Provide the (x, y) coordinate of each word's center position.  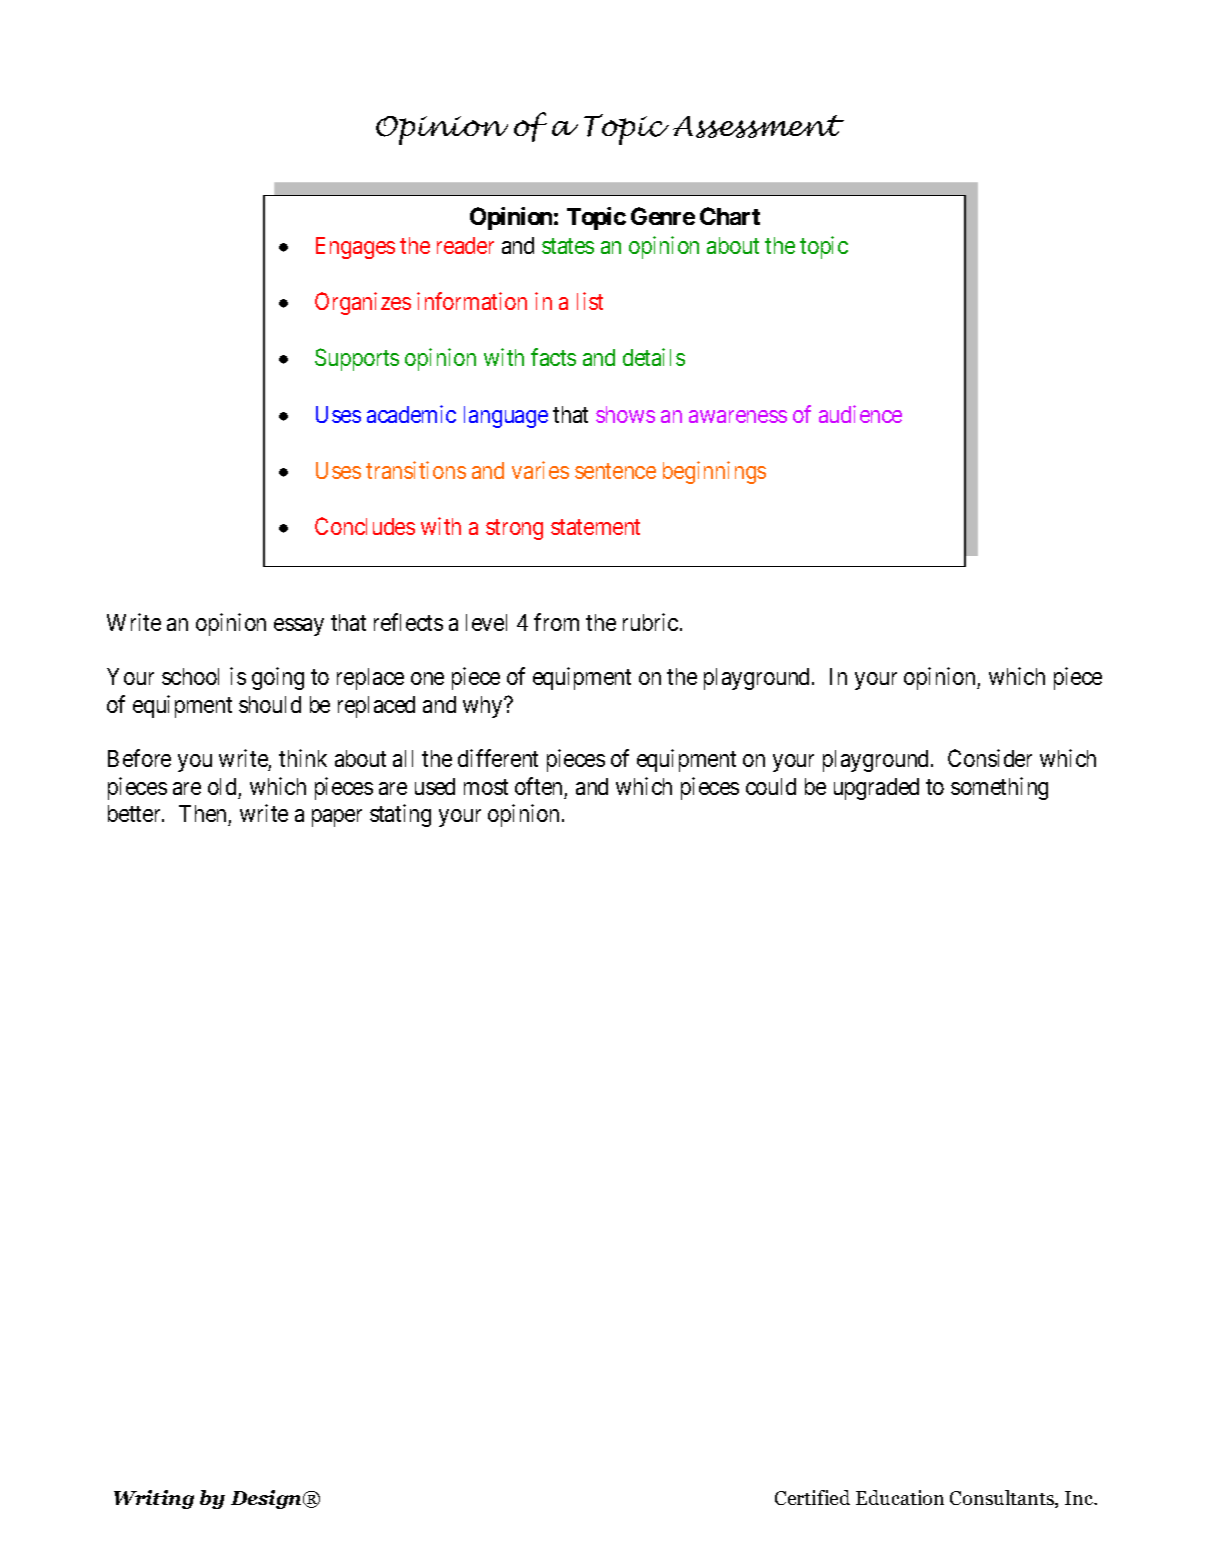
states (568, 246)
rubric (650, 622)
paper (337, 818)
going (278, 678)
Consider (990, 758)
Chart (730, 216)
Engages (355, 248)
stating (400, 815)
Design (268, 1499)
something (999, 788)
